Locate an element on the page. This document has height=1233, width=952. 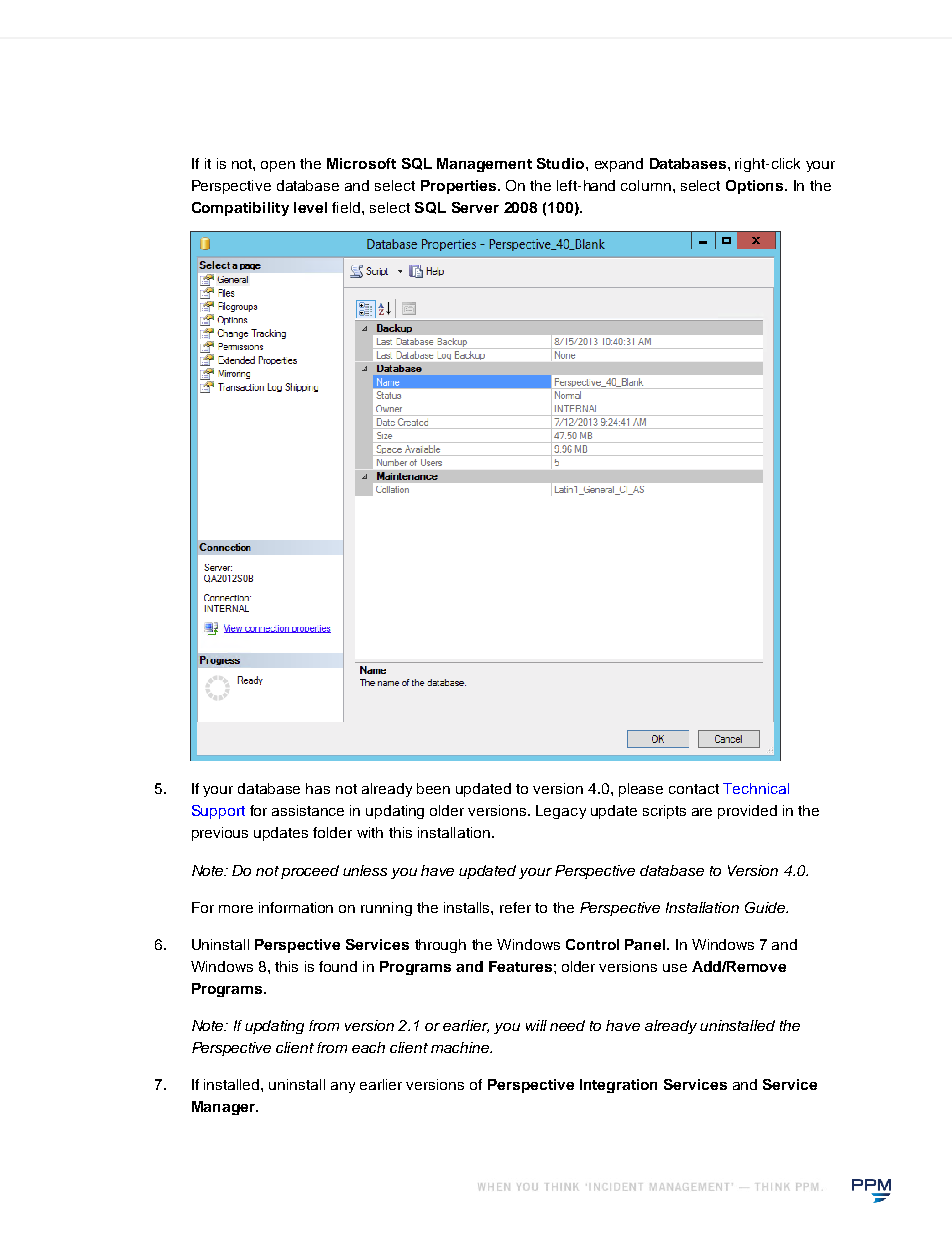
machine is located at coordinates (461, 1047).
